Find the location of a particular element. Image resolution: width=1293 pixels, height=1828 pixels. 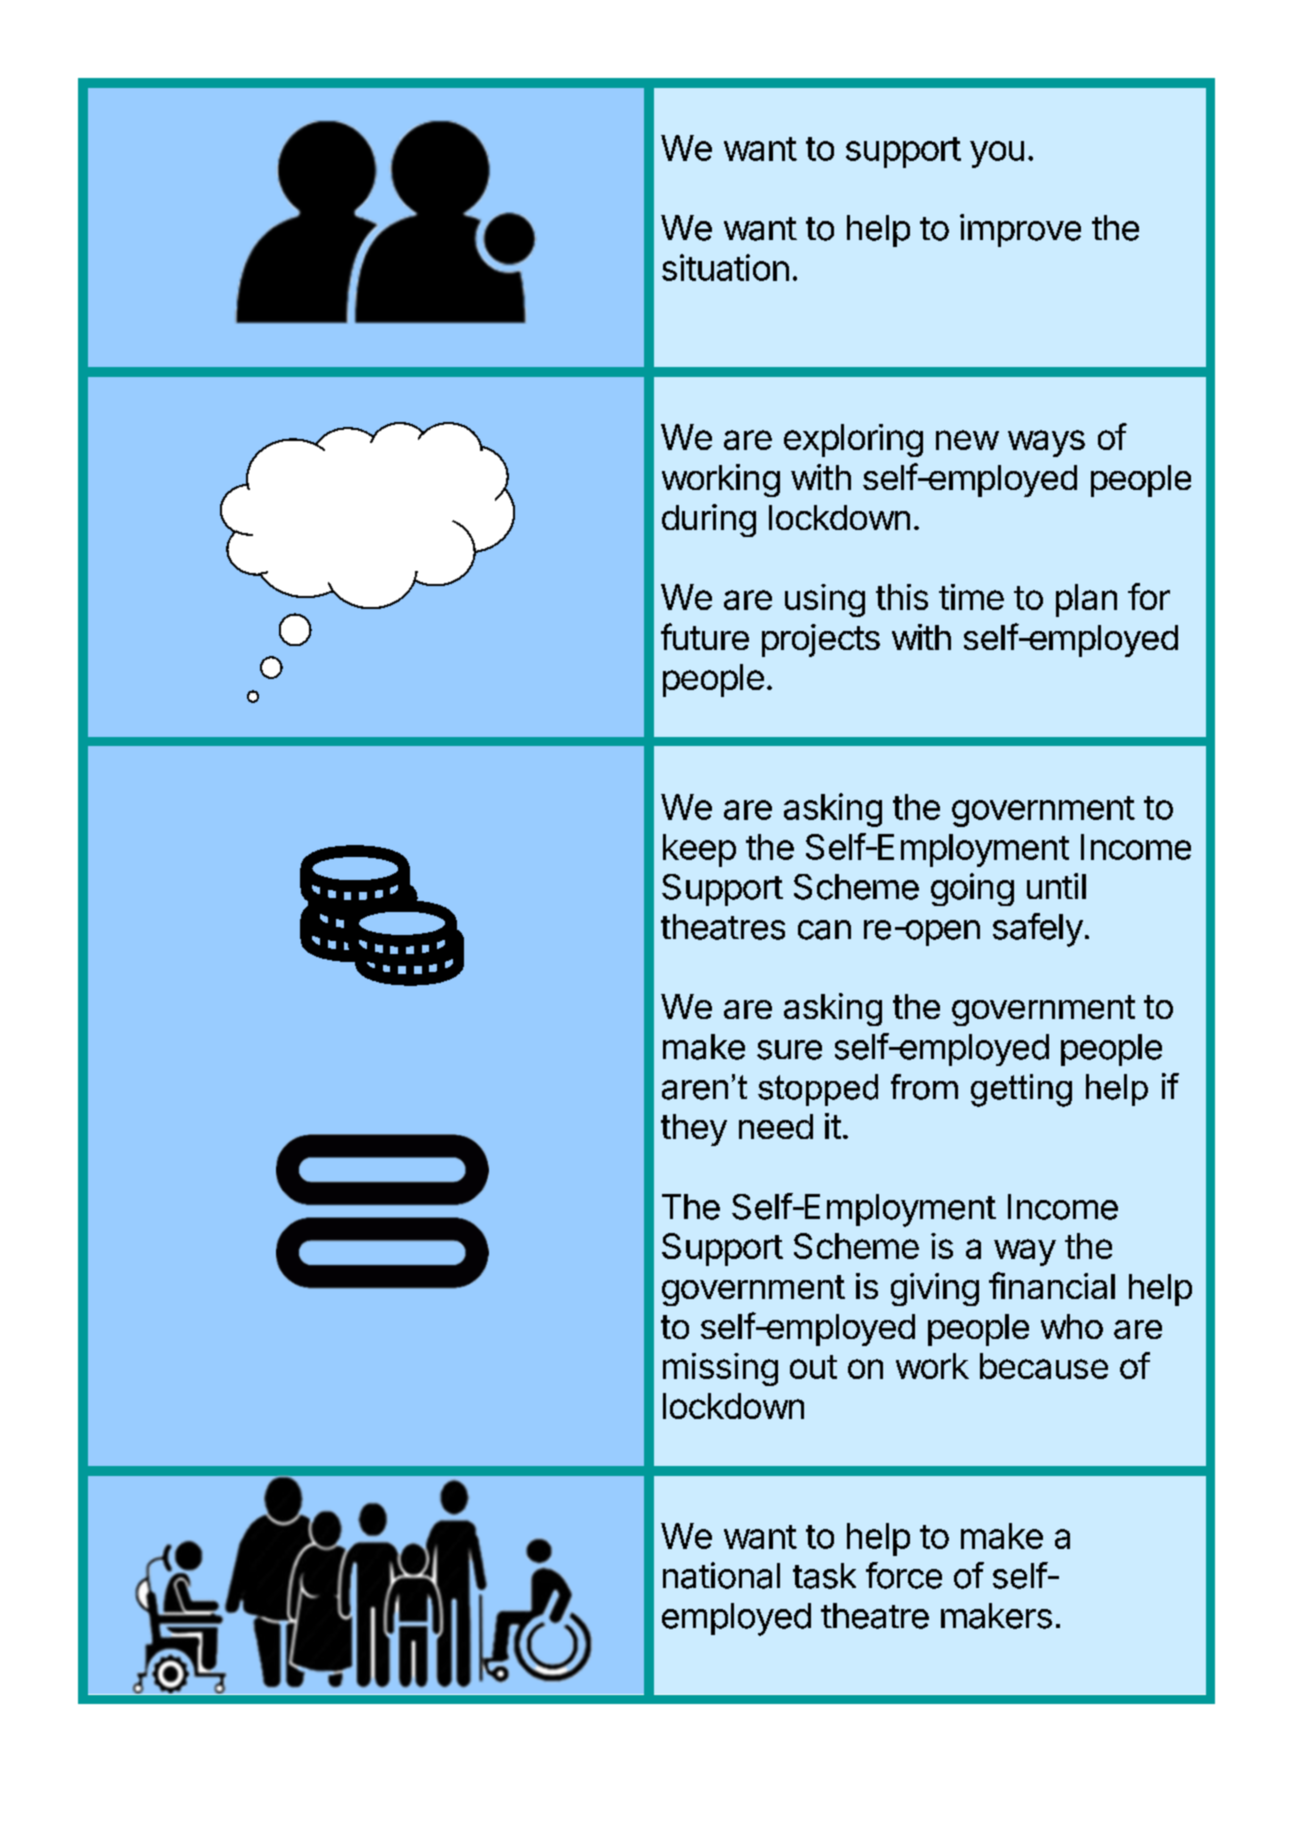

keep is located at coordinates (699, 850).
